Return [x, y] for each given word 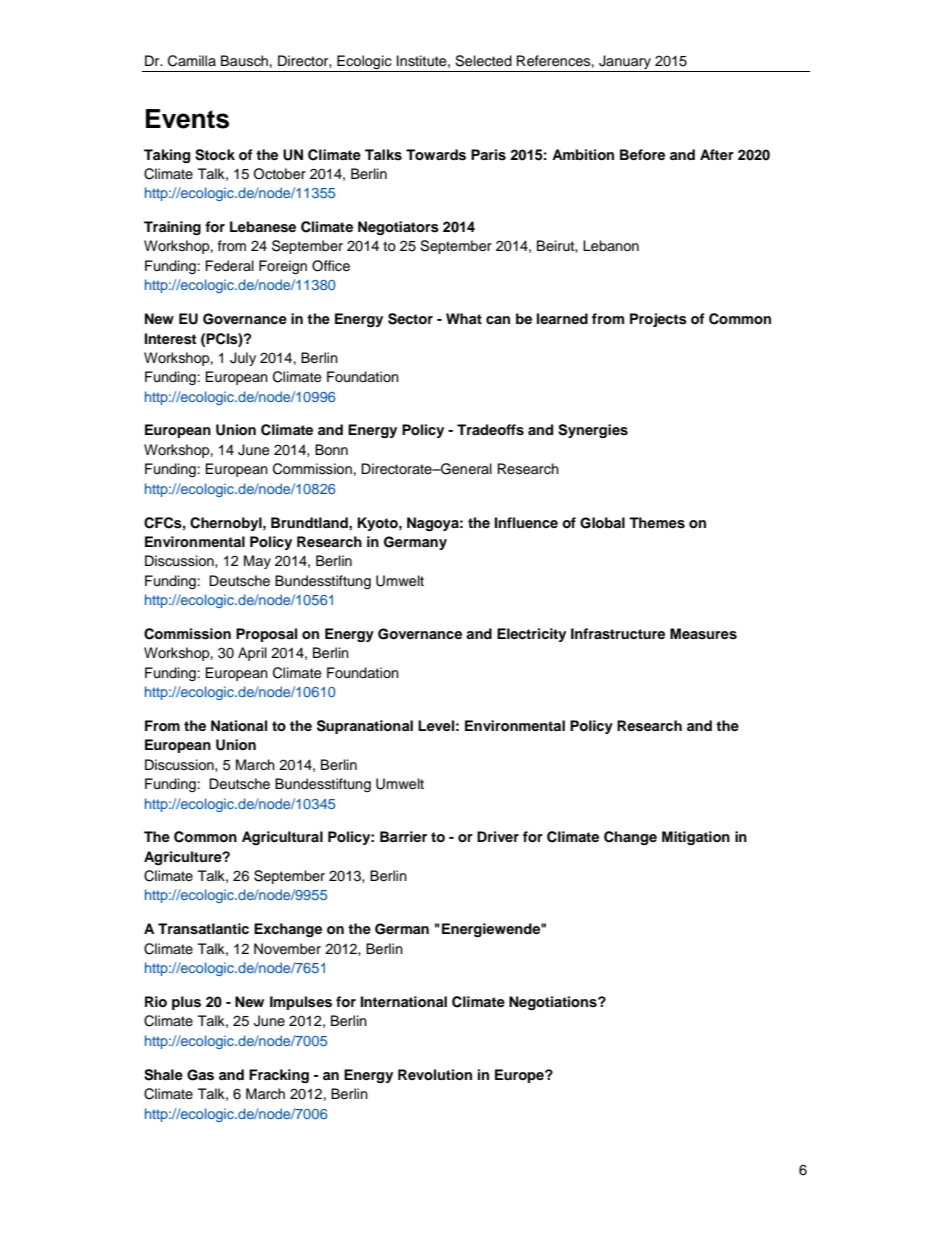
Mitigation [696, 838]
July [243, 359]
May [257, 562]
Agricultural [282, 838]
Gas [200, 1075]
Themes [657, 523]
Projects [658, 320]
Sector [410, 319]
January [625, 63]
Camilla [192, 61]
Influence [526, 522]
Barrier [403, 836]
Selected [483, 61]
